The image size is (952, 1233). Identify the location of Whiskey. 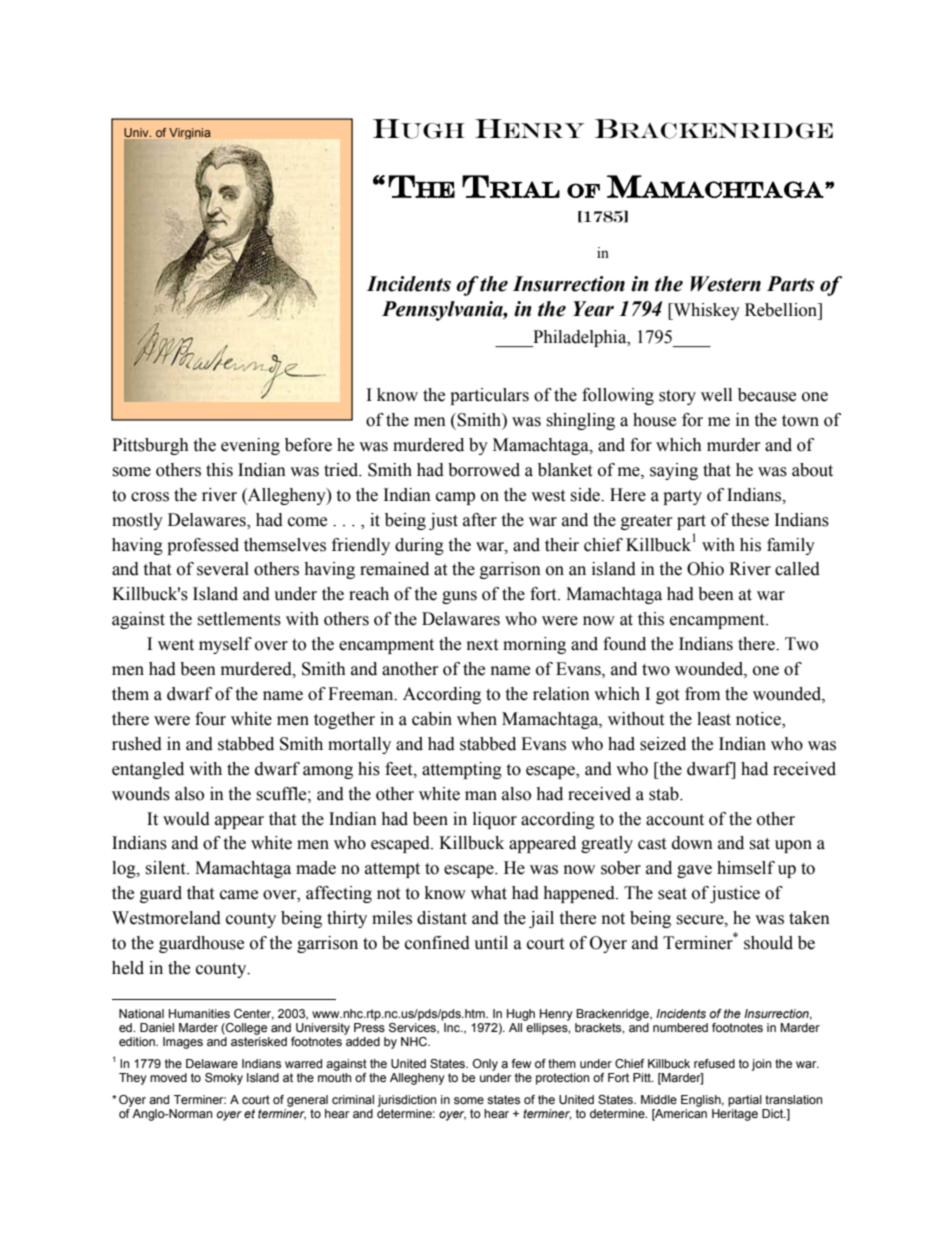
(705, 311).
